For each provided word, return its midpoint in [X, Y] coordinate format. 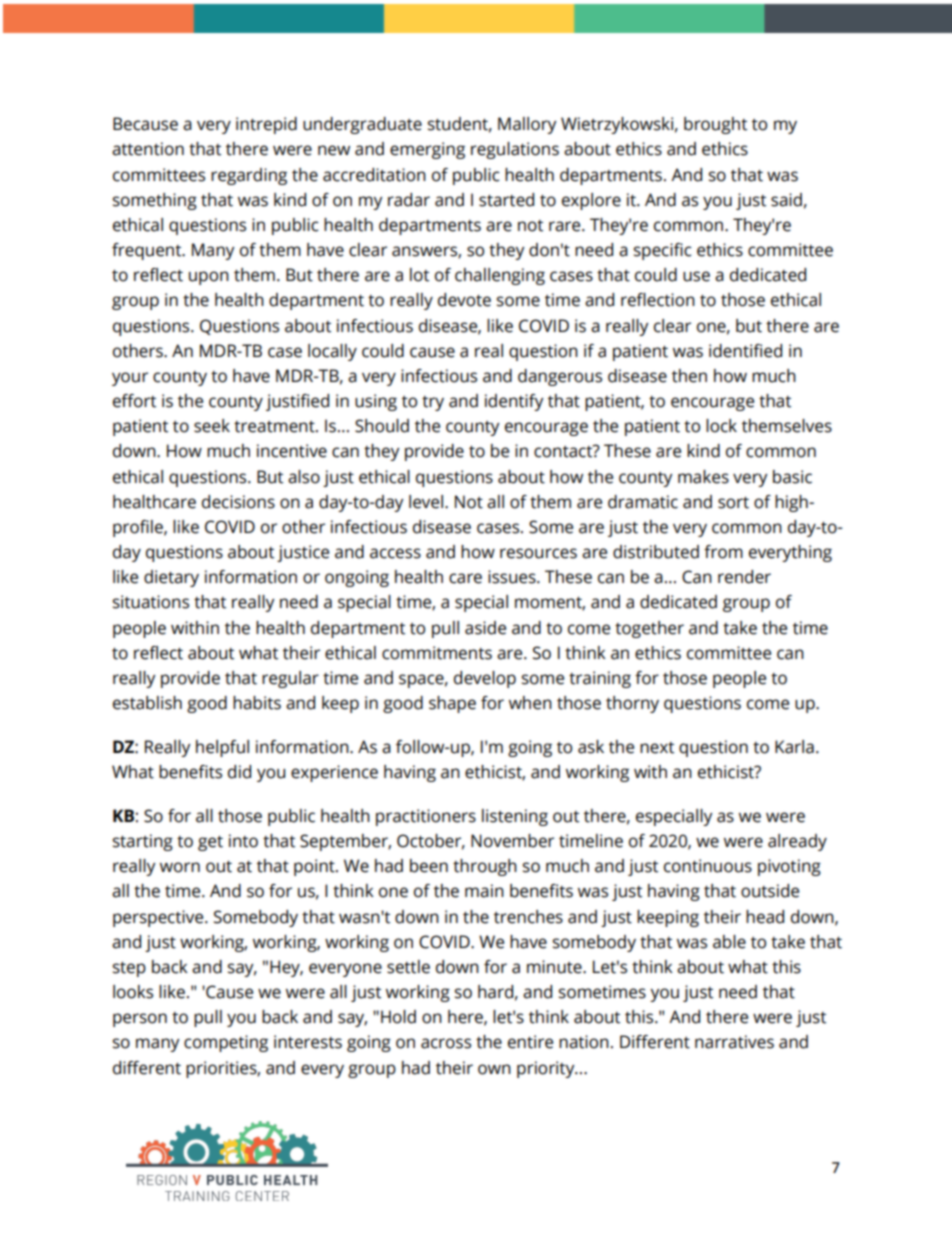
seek [212, 426]
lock [721, 426]
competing [226, 1043]
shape [452, 704]
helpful [222, 748]
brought [715, 125]
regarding [249, 176]
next [657, 748]
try [433, 403]
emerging [427, 150]
